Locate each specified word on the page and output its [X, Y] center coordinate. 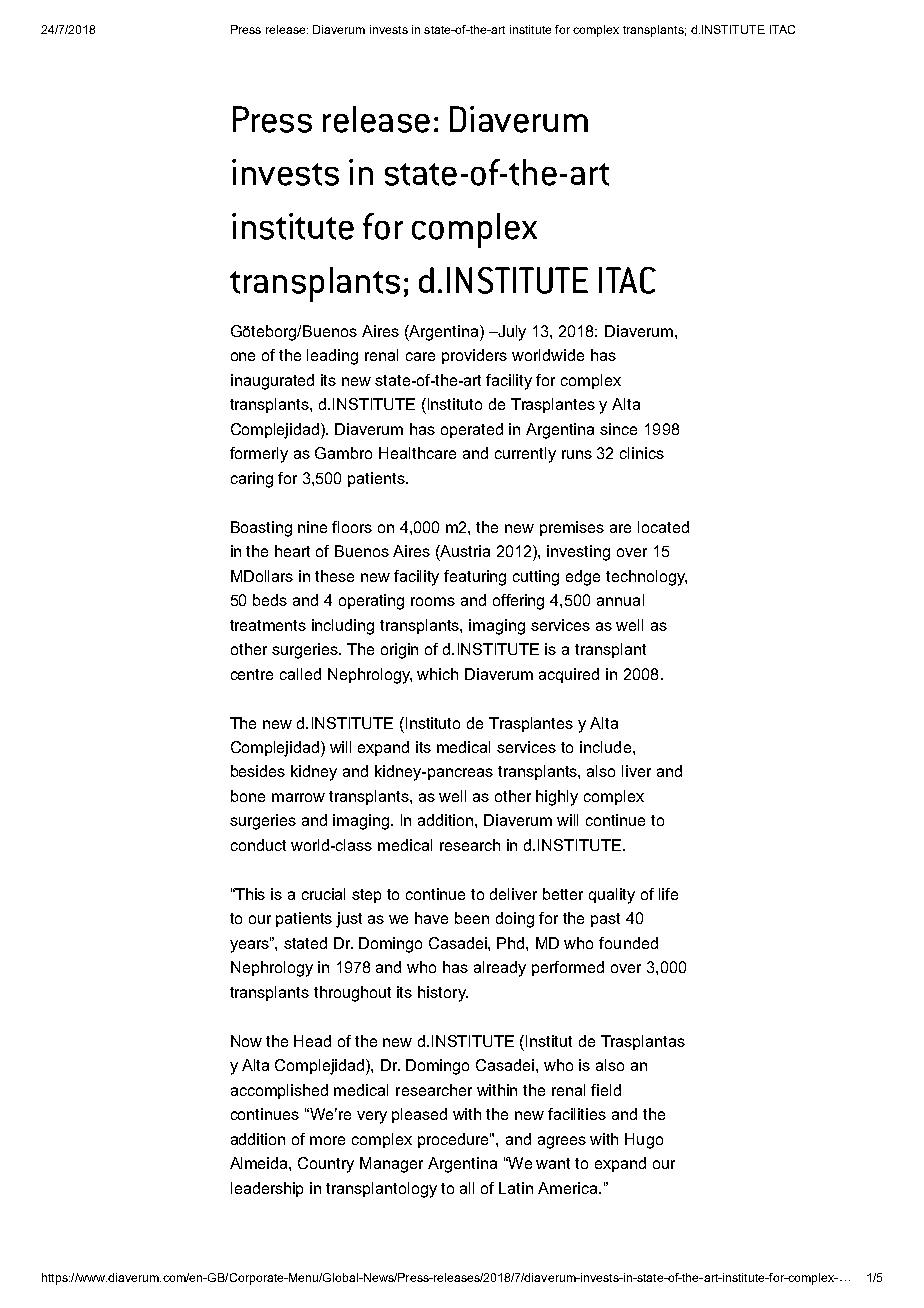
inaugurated [272, 382]
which [437, 674]
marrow [298, 797]
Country [326, 1165]
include [605, 747]
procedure [454, 1140]
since [618, 429]
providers [474, 356]
